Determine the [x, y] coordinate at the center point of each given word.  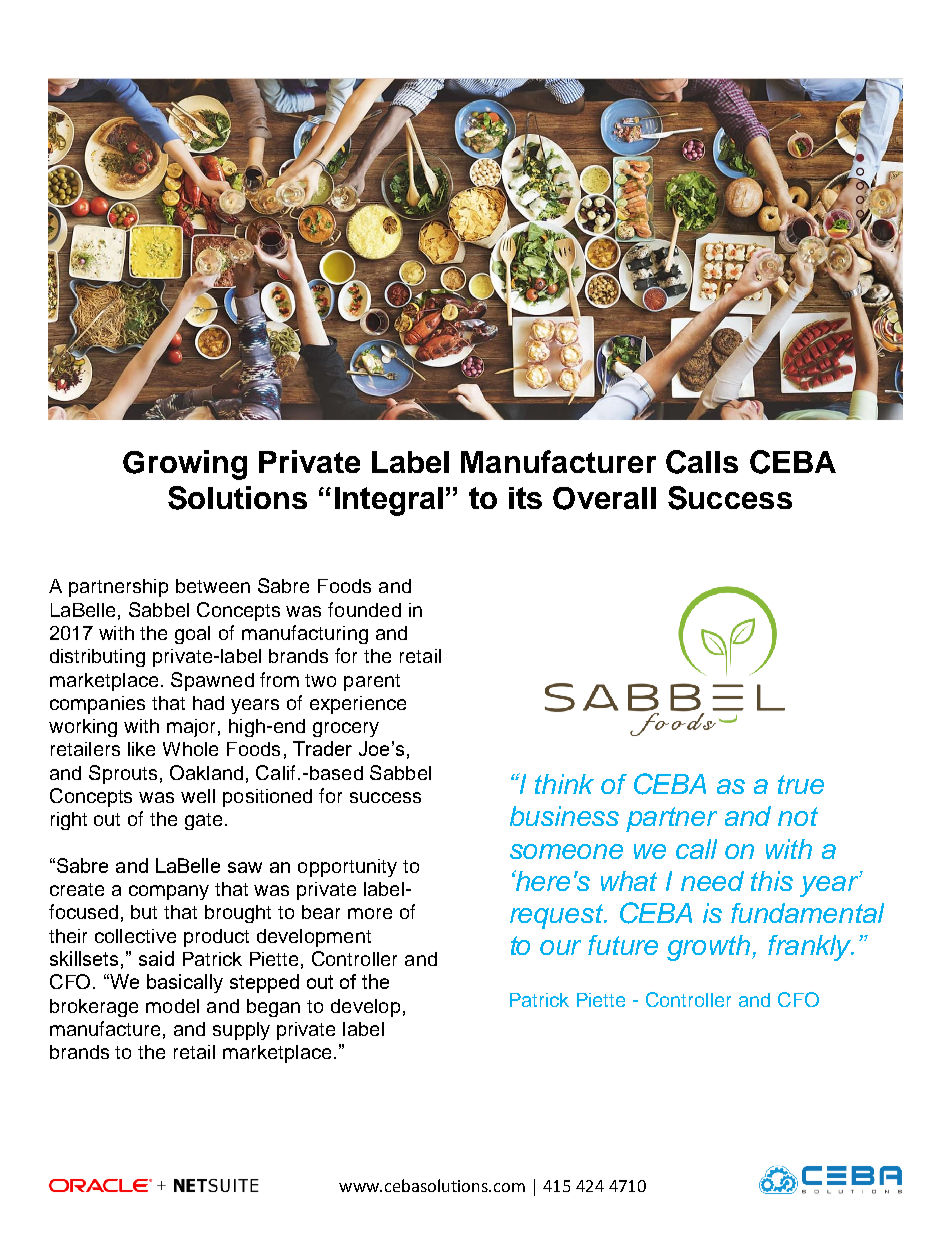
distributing [97, 658]
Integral [389, 501]
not [798, 816]
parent [372, 682]
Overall [604, 498]
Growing [185, 465]
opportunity [347, 868]
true [801, 784]
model [172, 1006]
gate [203, 821]
